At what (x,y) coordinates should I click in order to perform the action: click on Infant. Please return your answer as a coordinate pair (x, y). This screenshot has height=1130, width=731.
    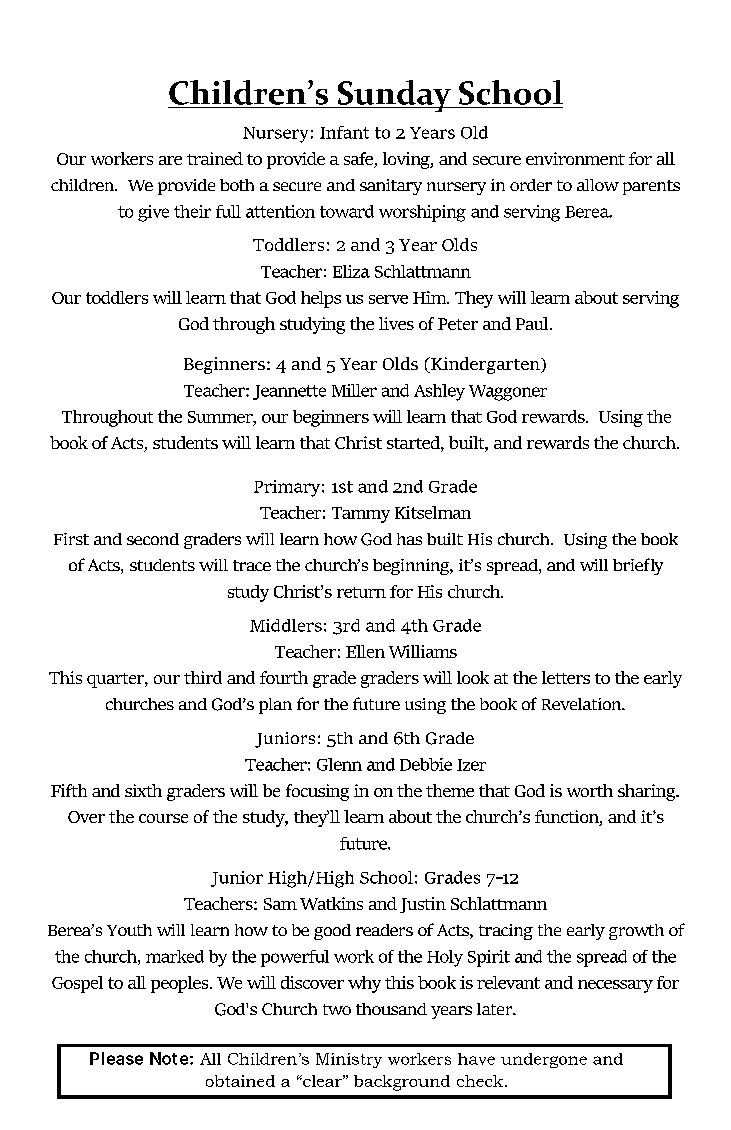
    Looking at the image, I should click on (344, 132).
